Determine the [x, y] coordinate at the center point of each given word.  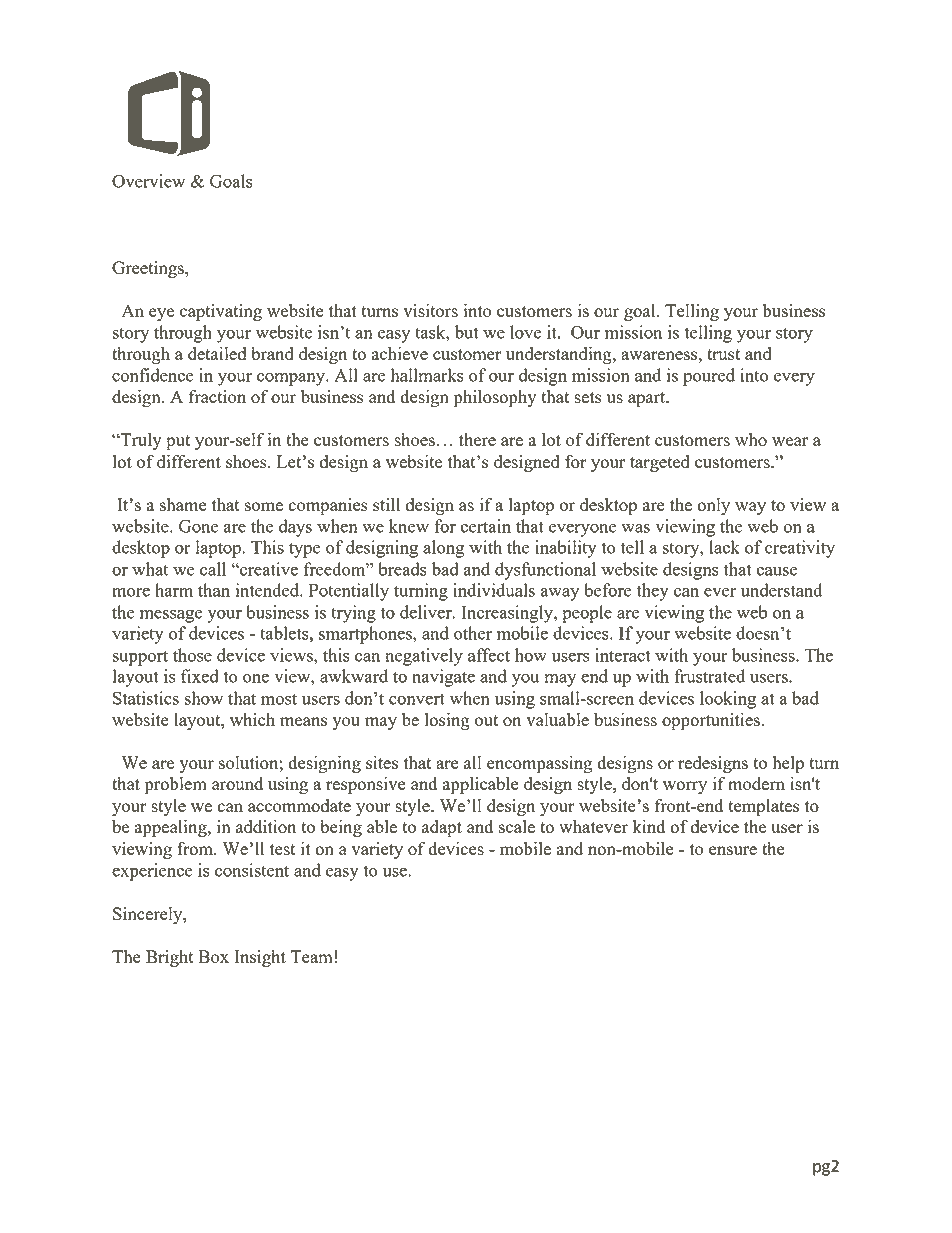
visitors [430, 310]
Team [311, 956]
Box [213, 956]
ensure [733, 850]
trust [723, 354]
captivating [221, 313]
